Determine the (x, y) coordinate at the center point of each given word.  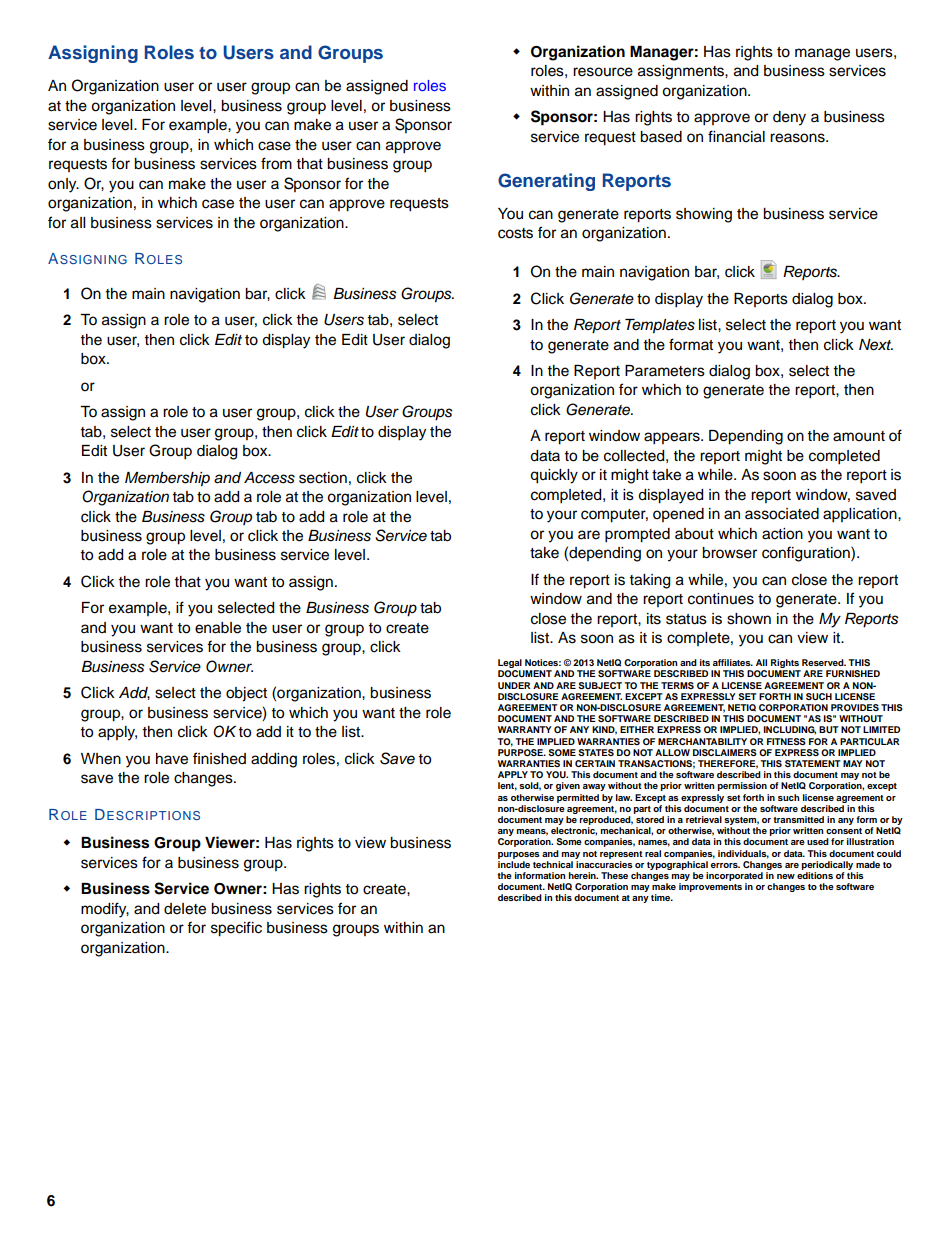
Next (876, 345)
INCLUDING (790, 730)
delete (185, 909)
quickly (554, 476)
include (514, 864)
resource (603, 72)
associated (782, 514)
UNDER (514, 685)
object (246, 694)
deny (789, 118)
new (786, 876)
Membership (167, 479)
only (63, 185)
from (276, 163)
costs (515, 233)
